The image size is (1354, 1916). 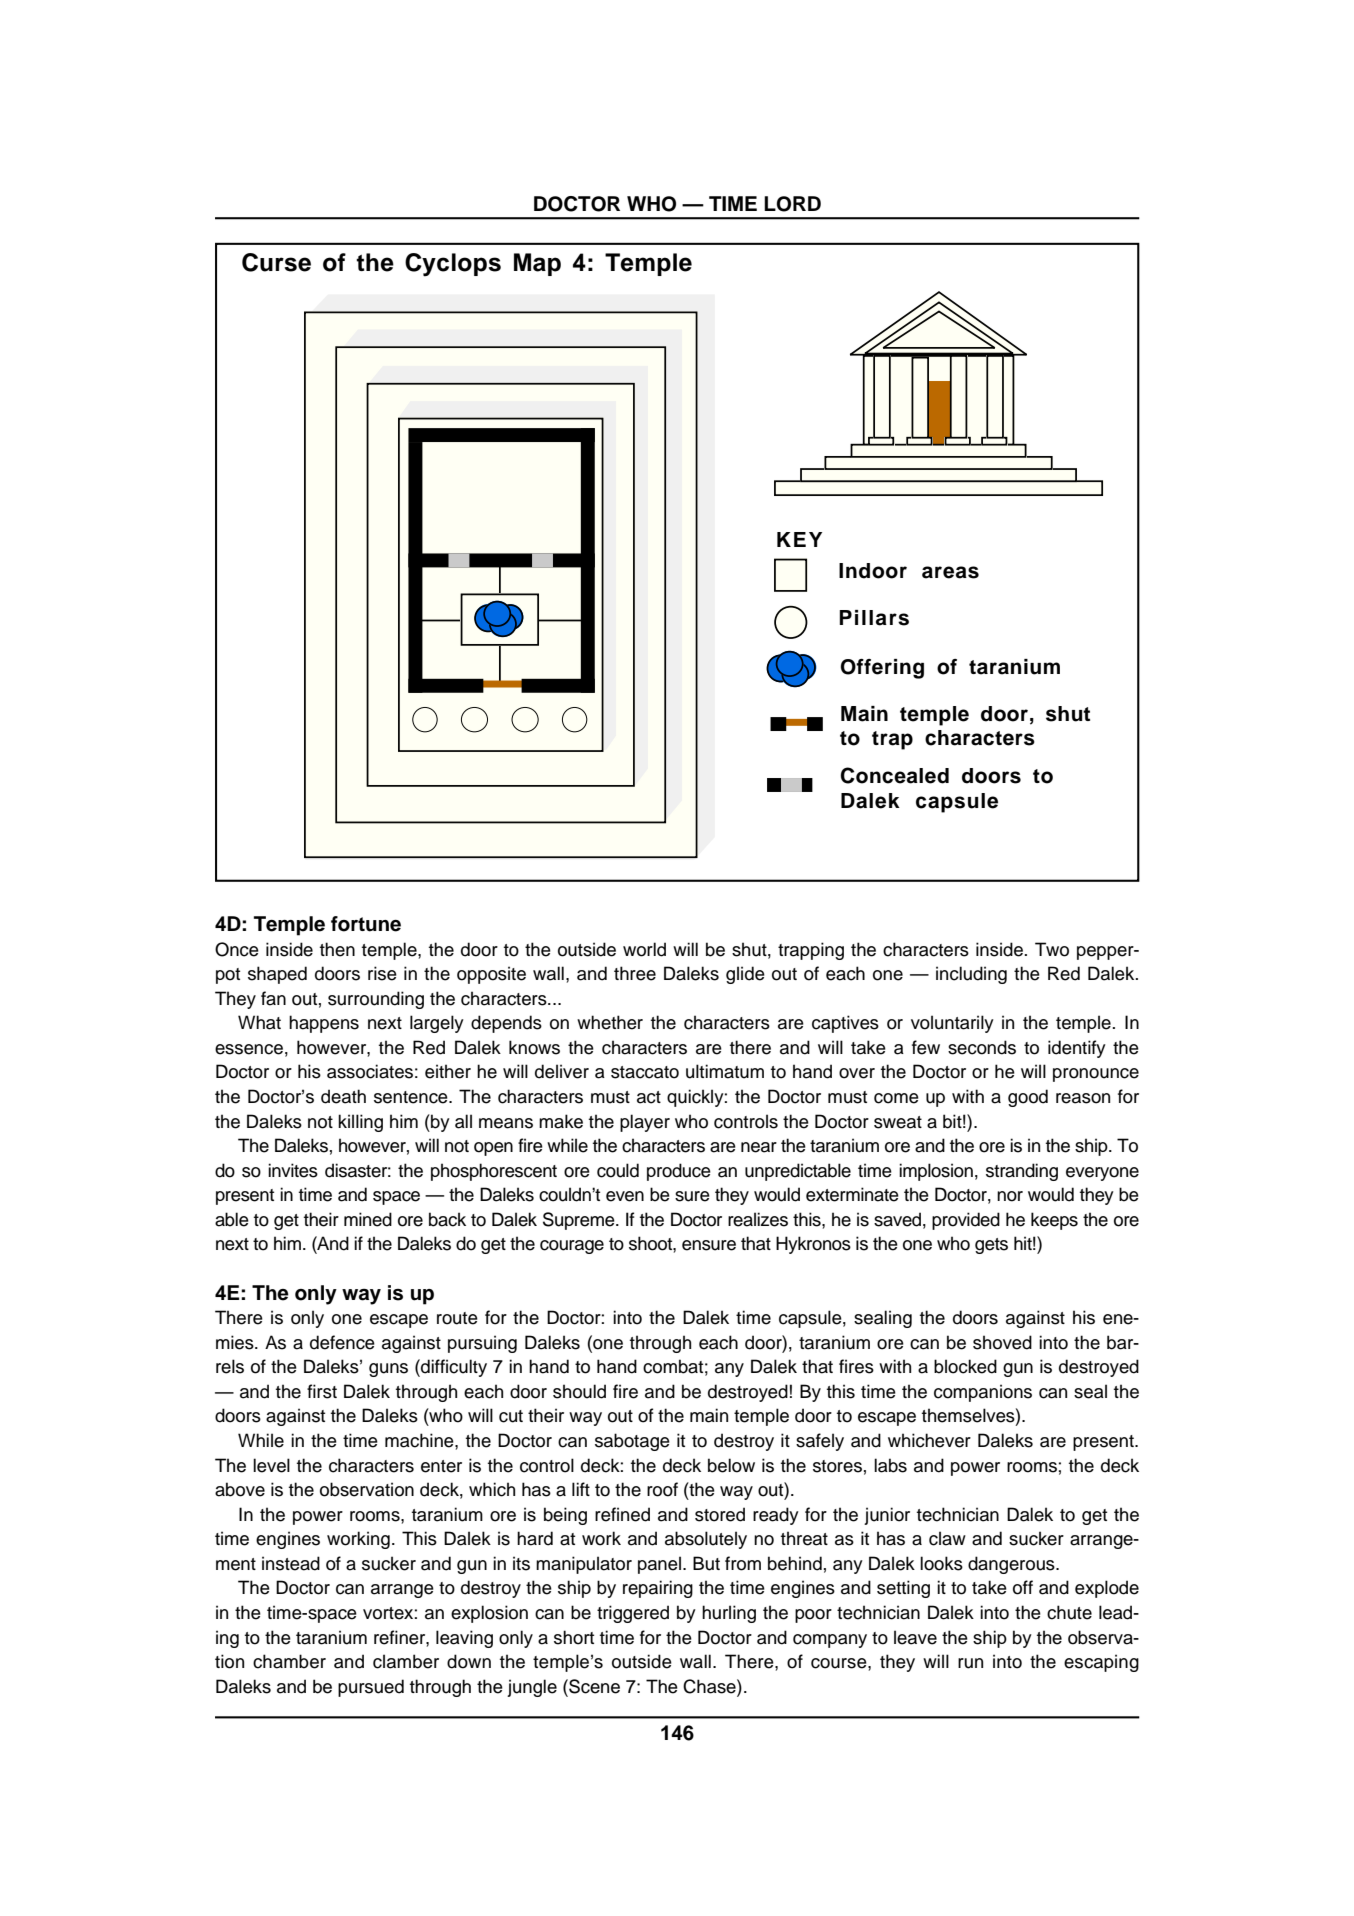 What do you see at coordinates (1002, 1342) in the screenshot?
I see `shoved` at bounding box center [1002, 1342].
